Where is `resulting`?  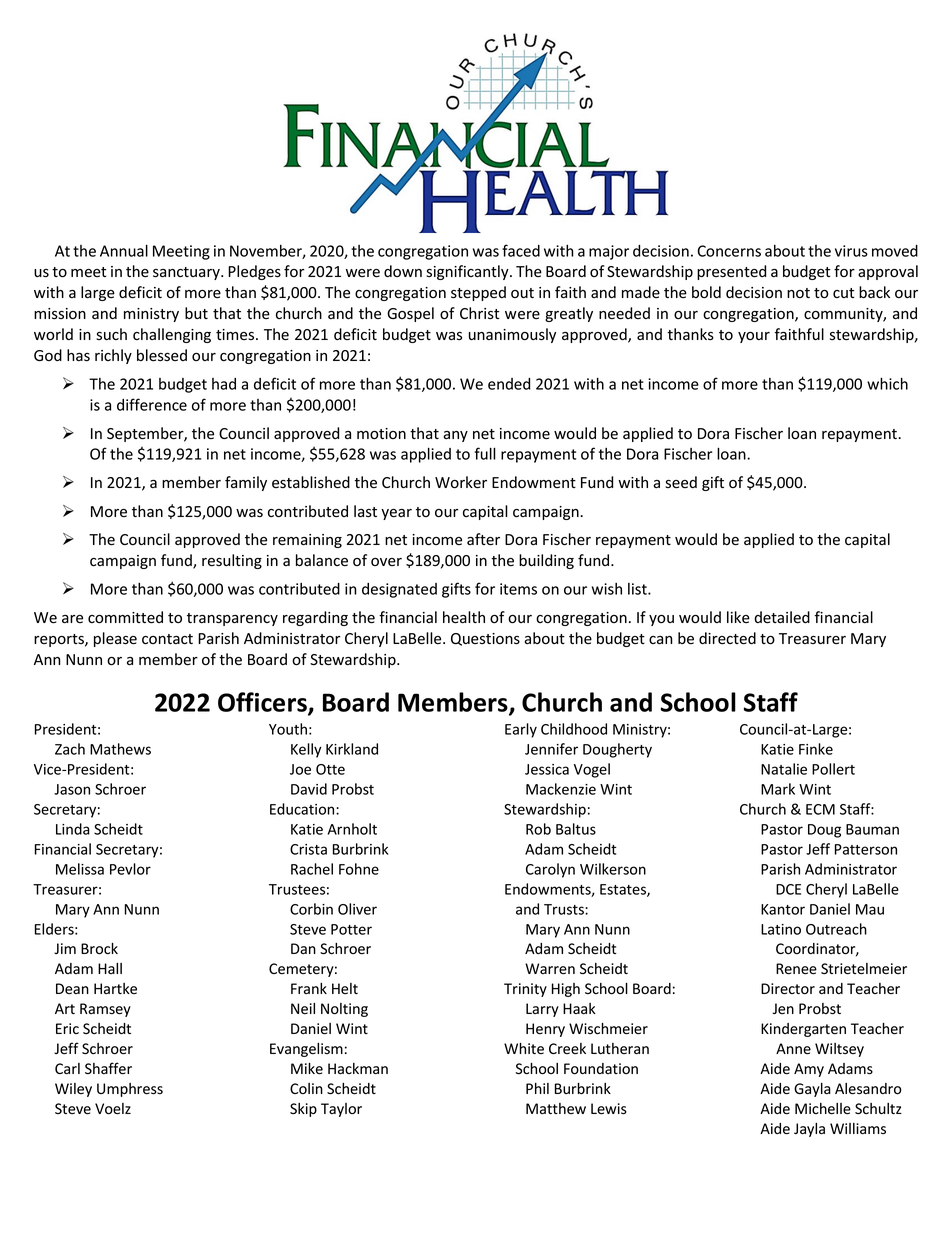 resulting is located at coordinates (232, 561).
